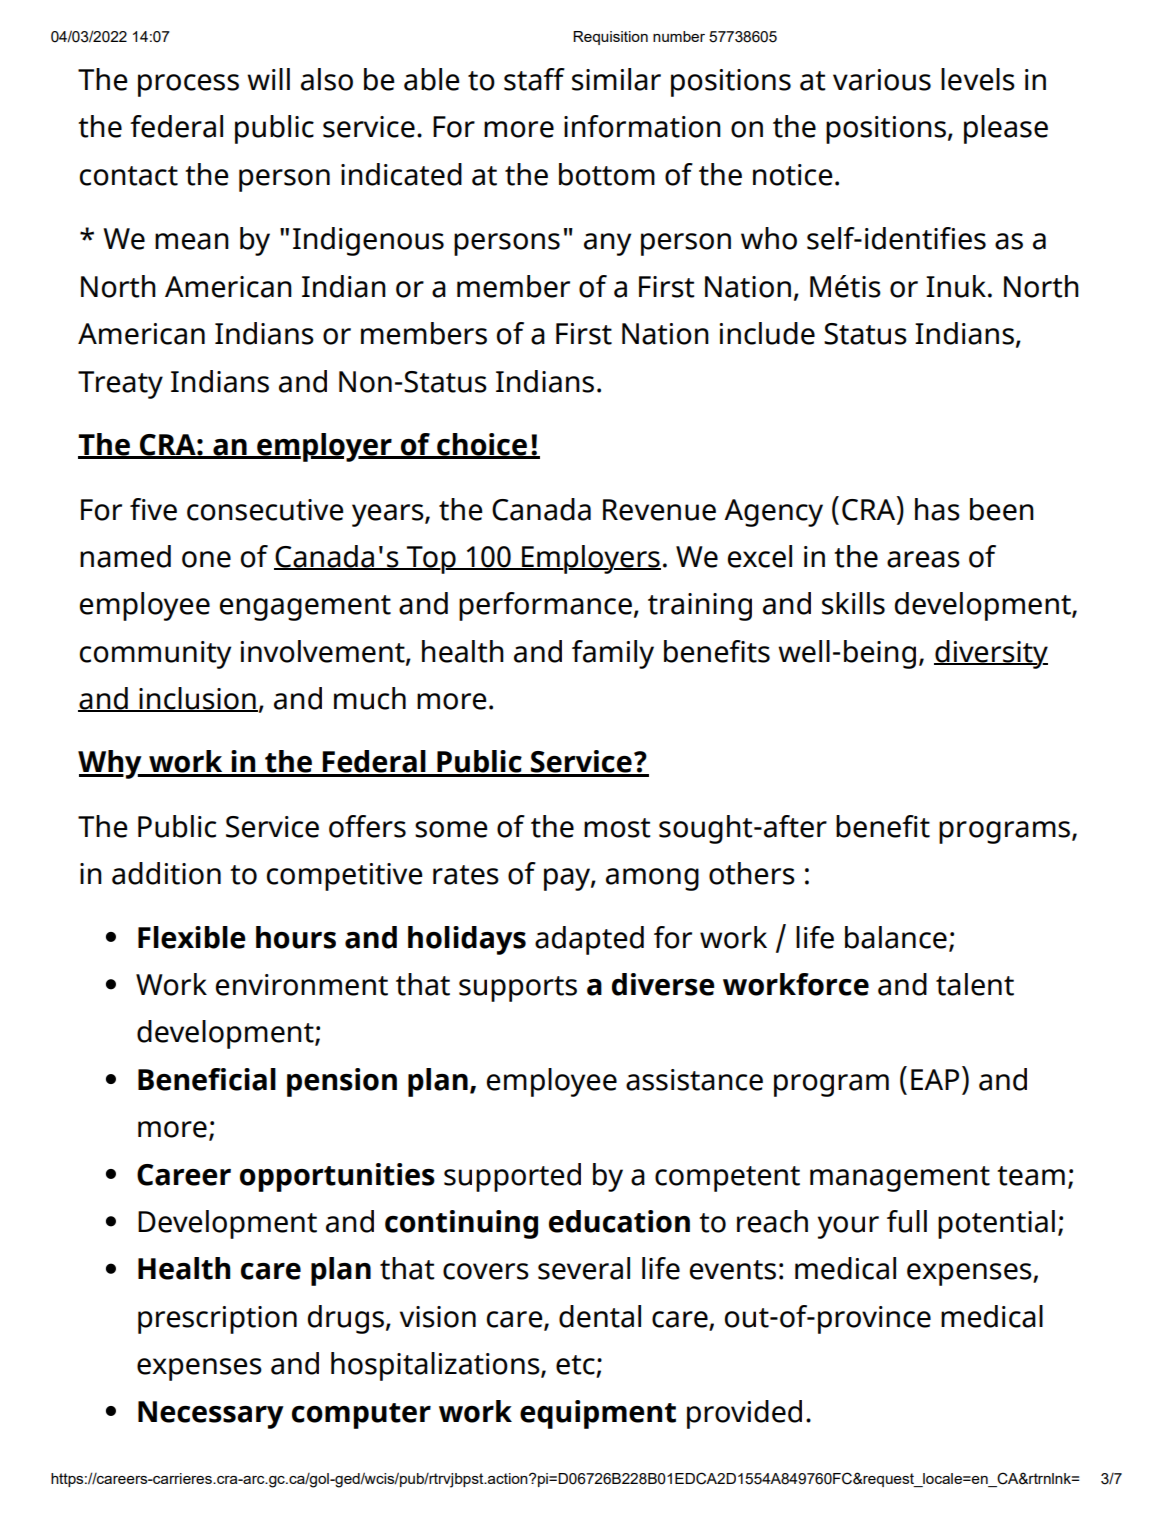 Image resolution: width=1173 pixels, height=1517 pixels. I want to click on process, so click(188, 85).
